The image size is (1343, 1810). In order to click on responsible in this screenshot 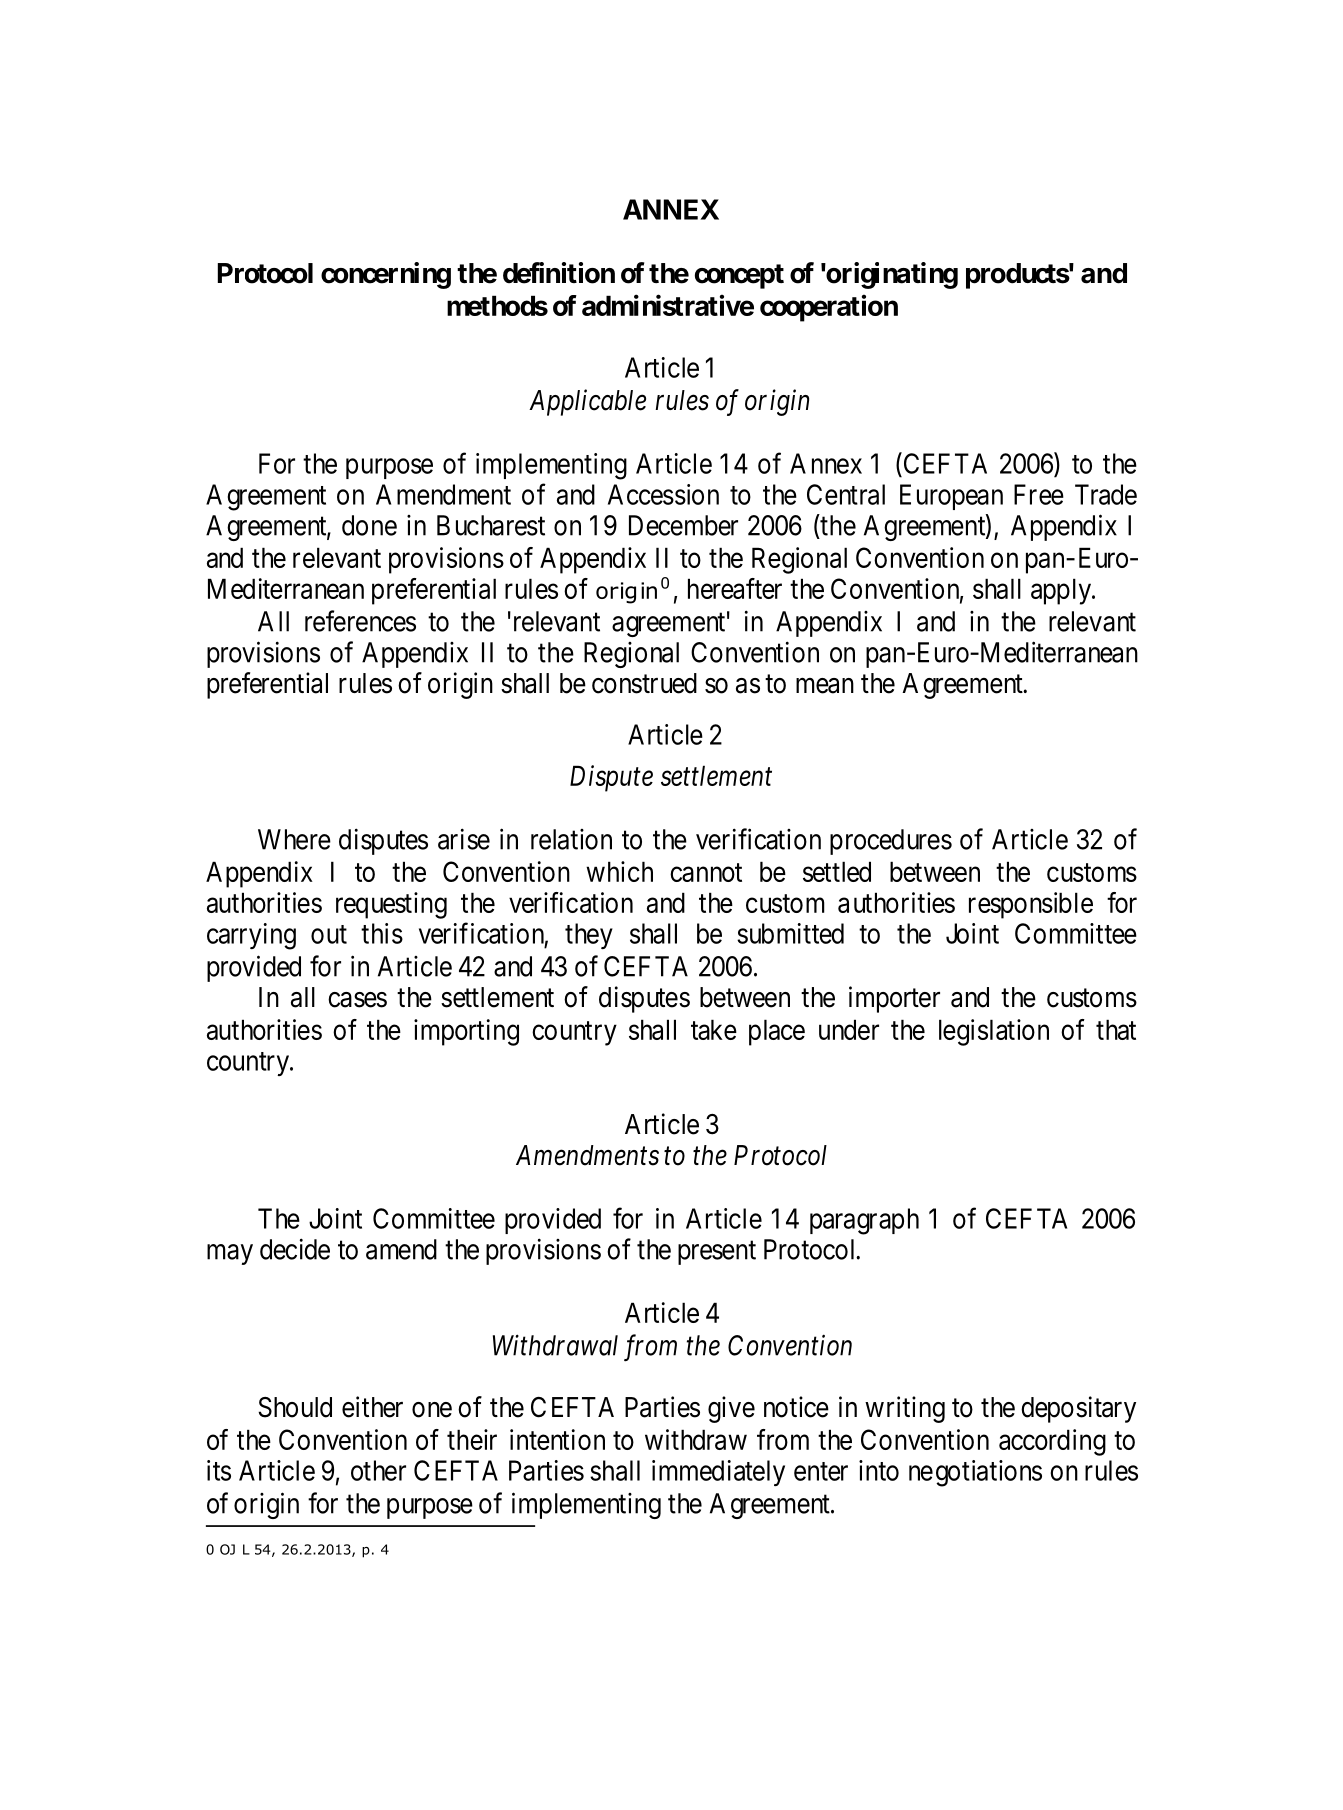, I will do `click(1031, 905)`.
